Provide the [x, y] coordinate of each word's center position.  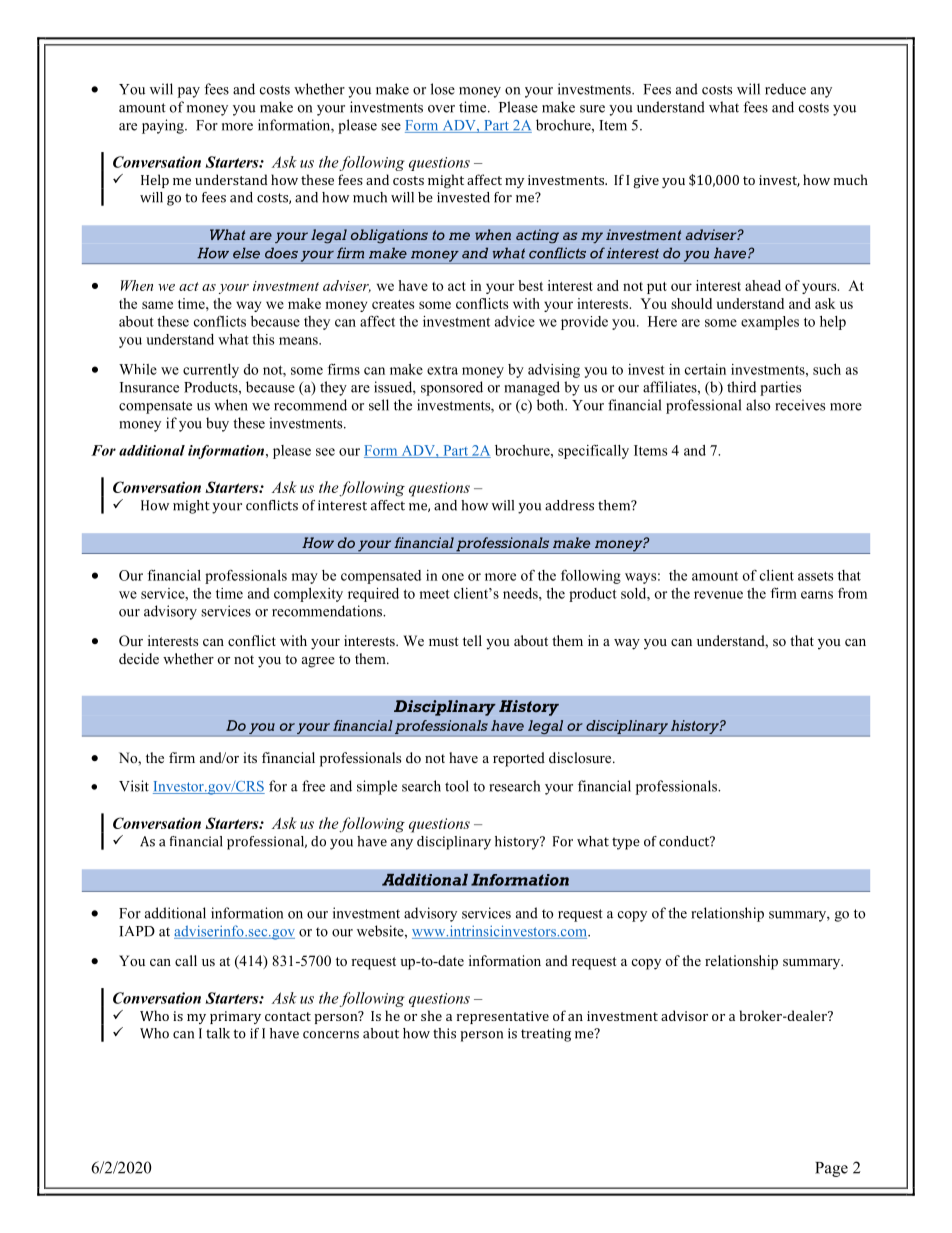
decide [139, 658]
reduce [785, 89]
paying [164, 126]
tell [472, 640]
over [441, 109]
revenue [718, 595]
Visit [134, 786]
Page [831, 1169]
